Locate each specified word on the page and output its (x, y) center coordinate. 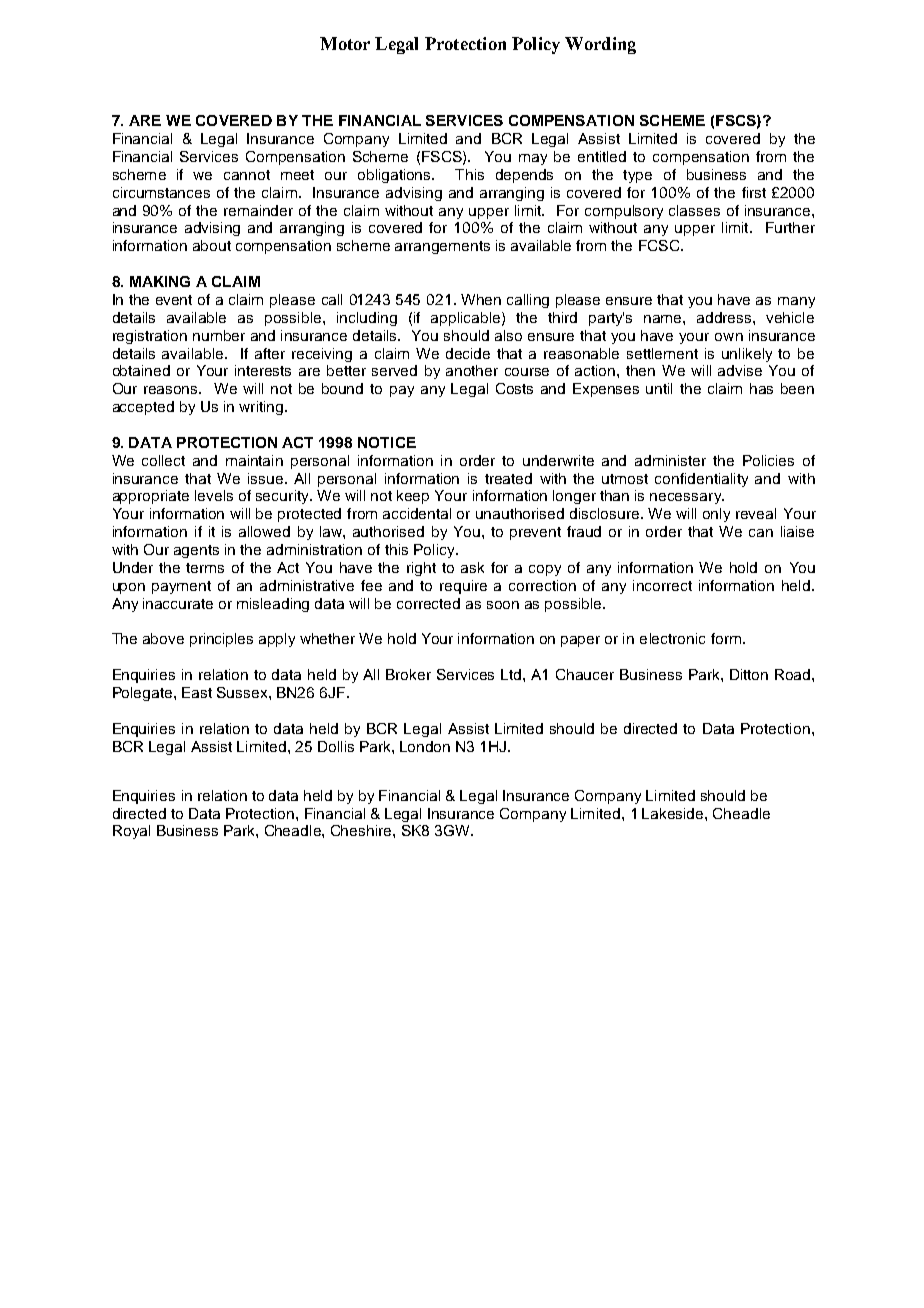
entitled (602, 156)
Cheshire (362, 830)
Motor (345, 43)
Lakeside (674, 813)
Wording (600, 45)
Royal (131, 832)
